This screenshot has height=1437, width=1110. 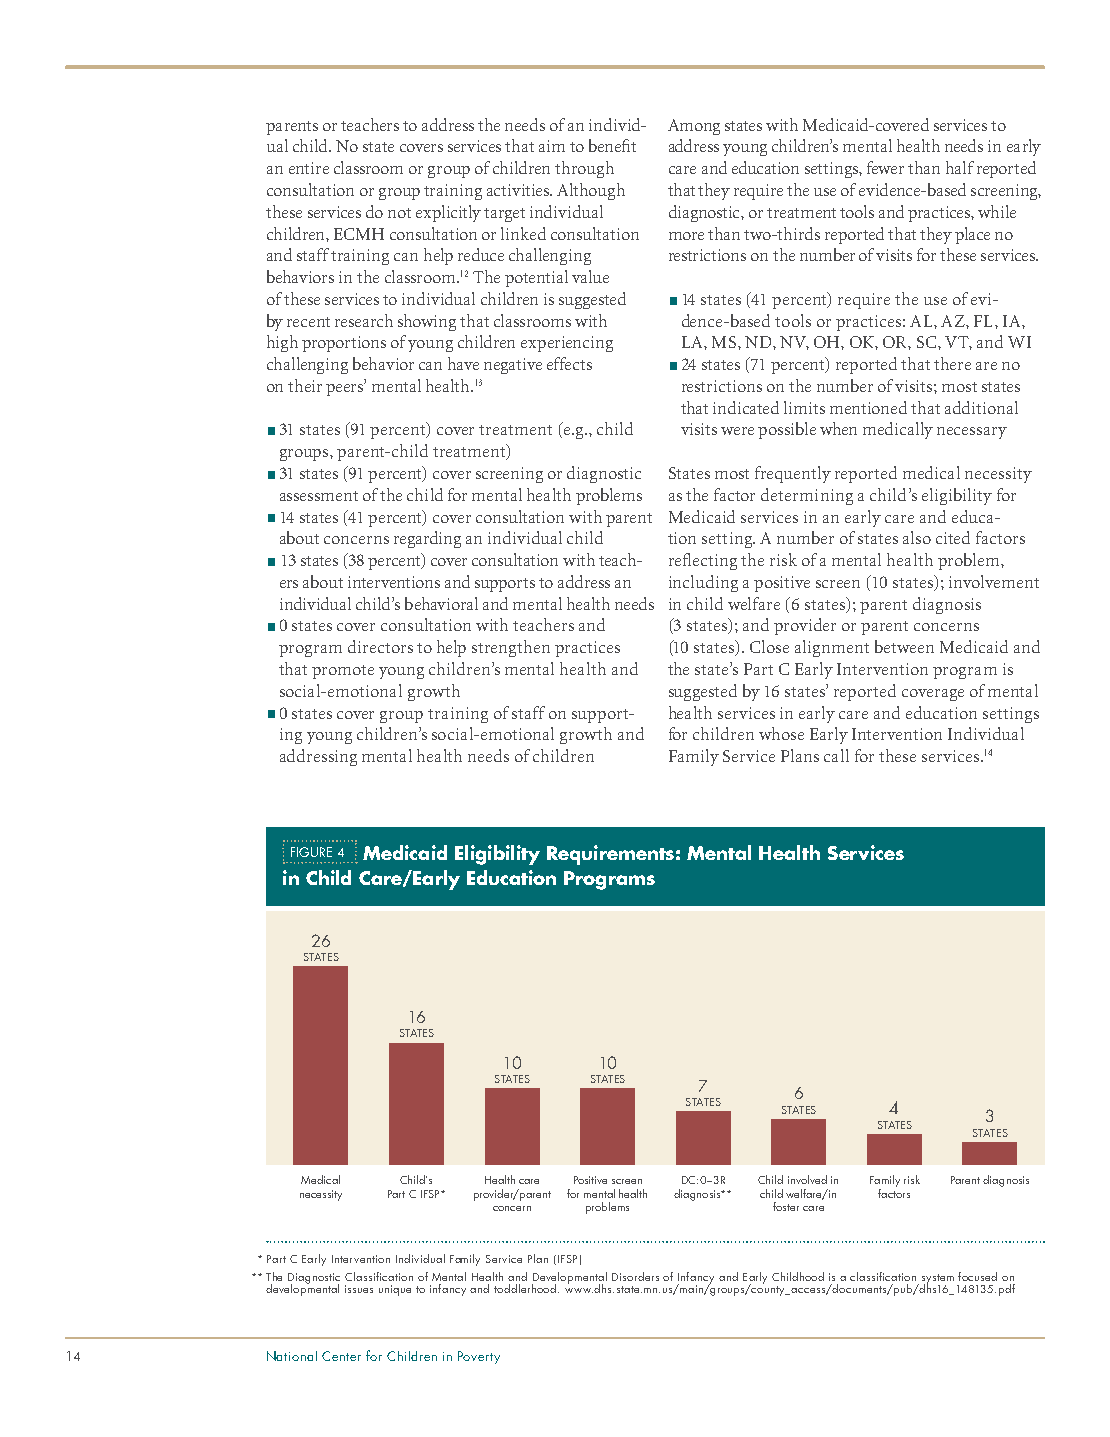 What do you see at coordinates (635, 1276) in the screenshot?
I see `Disorders` at bounding box center [635, 1276].
